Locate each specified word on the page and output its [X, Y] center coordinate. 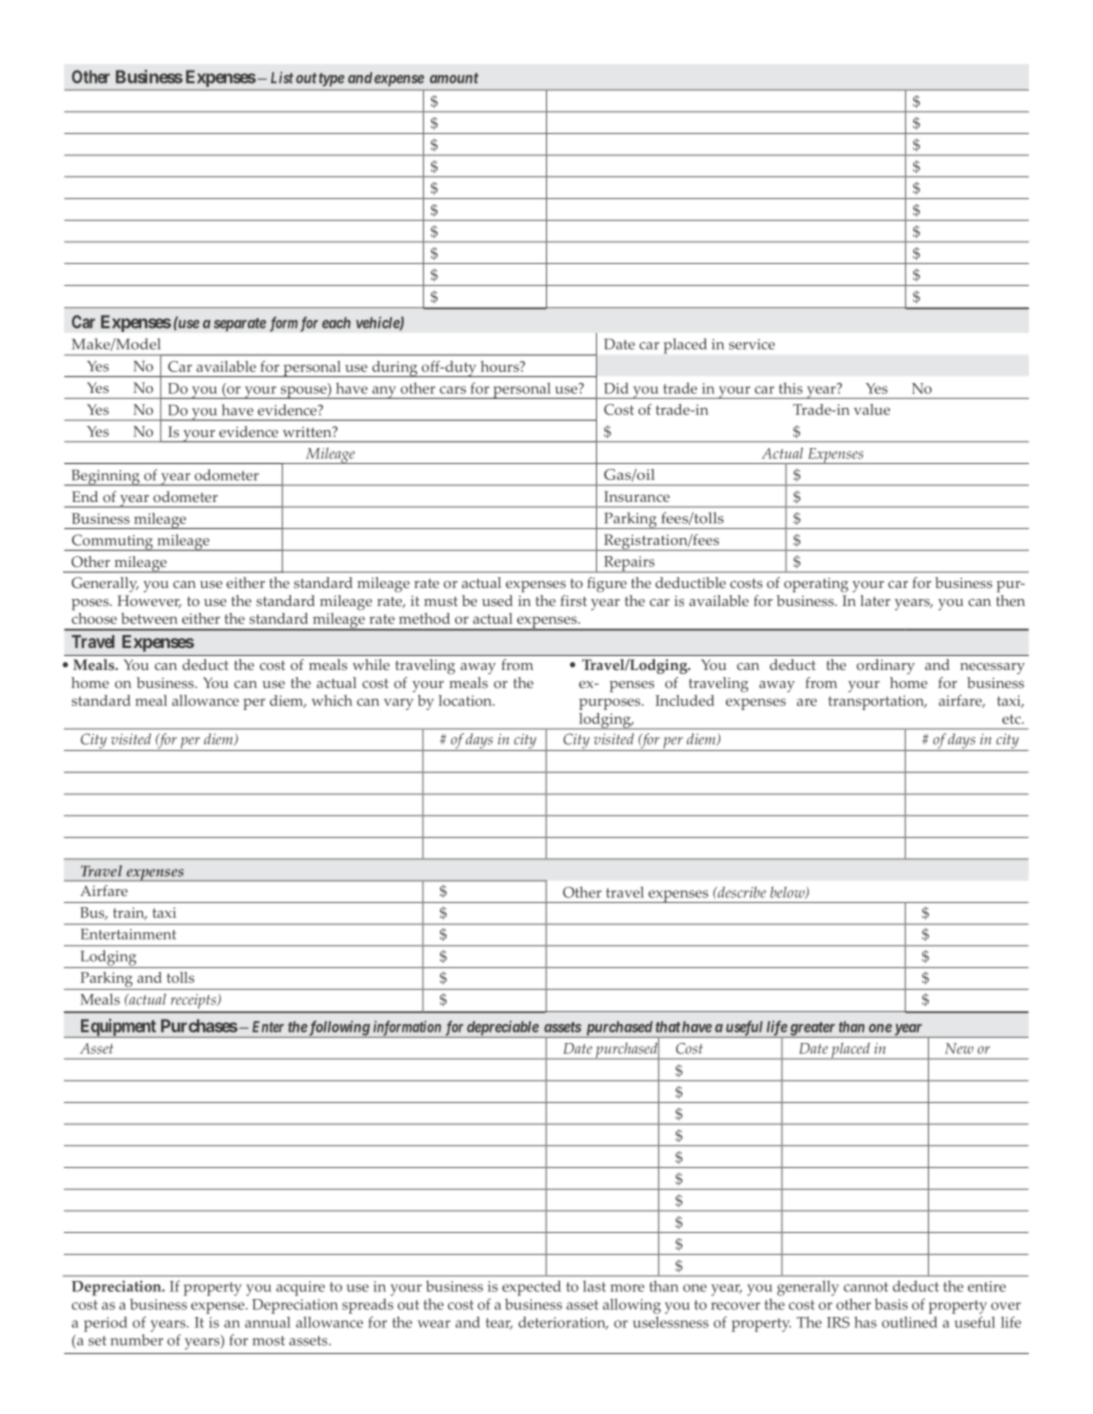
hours [501, 366]
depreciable [502, 1029]
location [466, 700]
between [149, 618]
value [872, 409]
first [573, 600]
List [282, 77]
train [130, 913]
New [959, 1048]
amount [454, 78]
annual [268, 1322]
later [875, 600]
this [791, 388]
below [788, 893]
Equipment [118, 1028]
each [336, 323]
